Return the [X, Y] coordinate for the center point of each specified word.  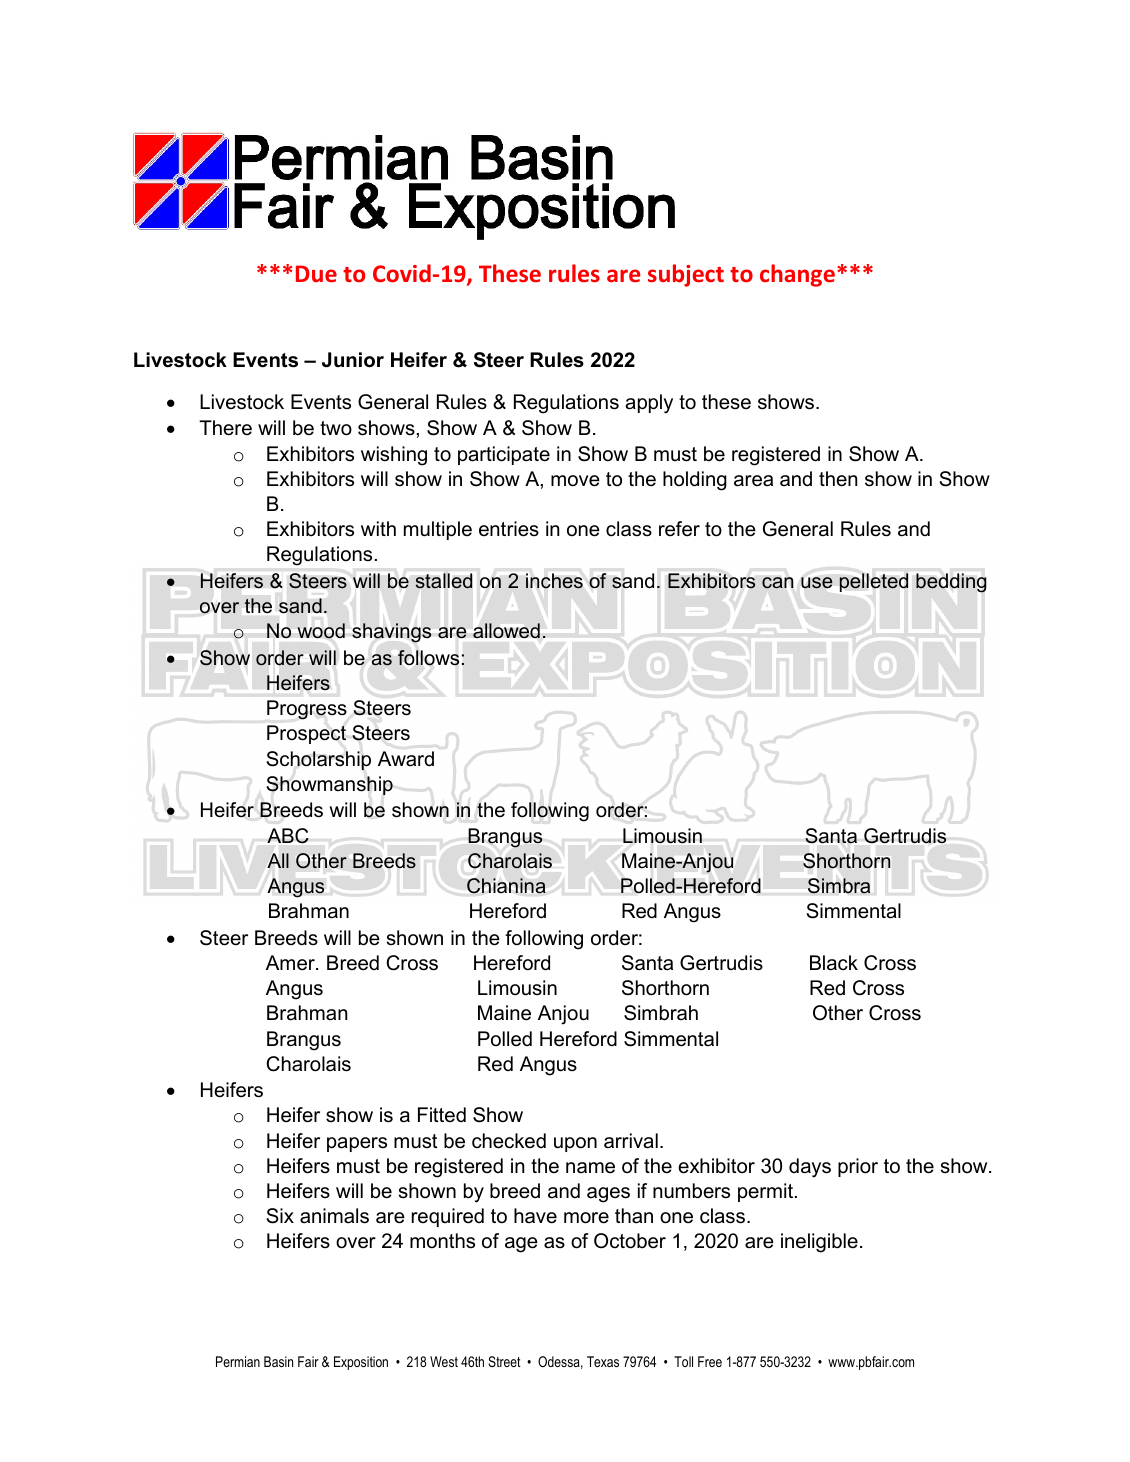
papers [357, 1144]
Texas [603, 1361]
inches [554, 580]
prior [858, 1167]
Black [834, 963]
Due [316, 273]
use [817, 583]
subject [686, 275]
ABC [288, 836]
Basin [278, 1361]
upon [575, 1144]
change [797, 275]
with [378, 528]
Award [406, 759]
